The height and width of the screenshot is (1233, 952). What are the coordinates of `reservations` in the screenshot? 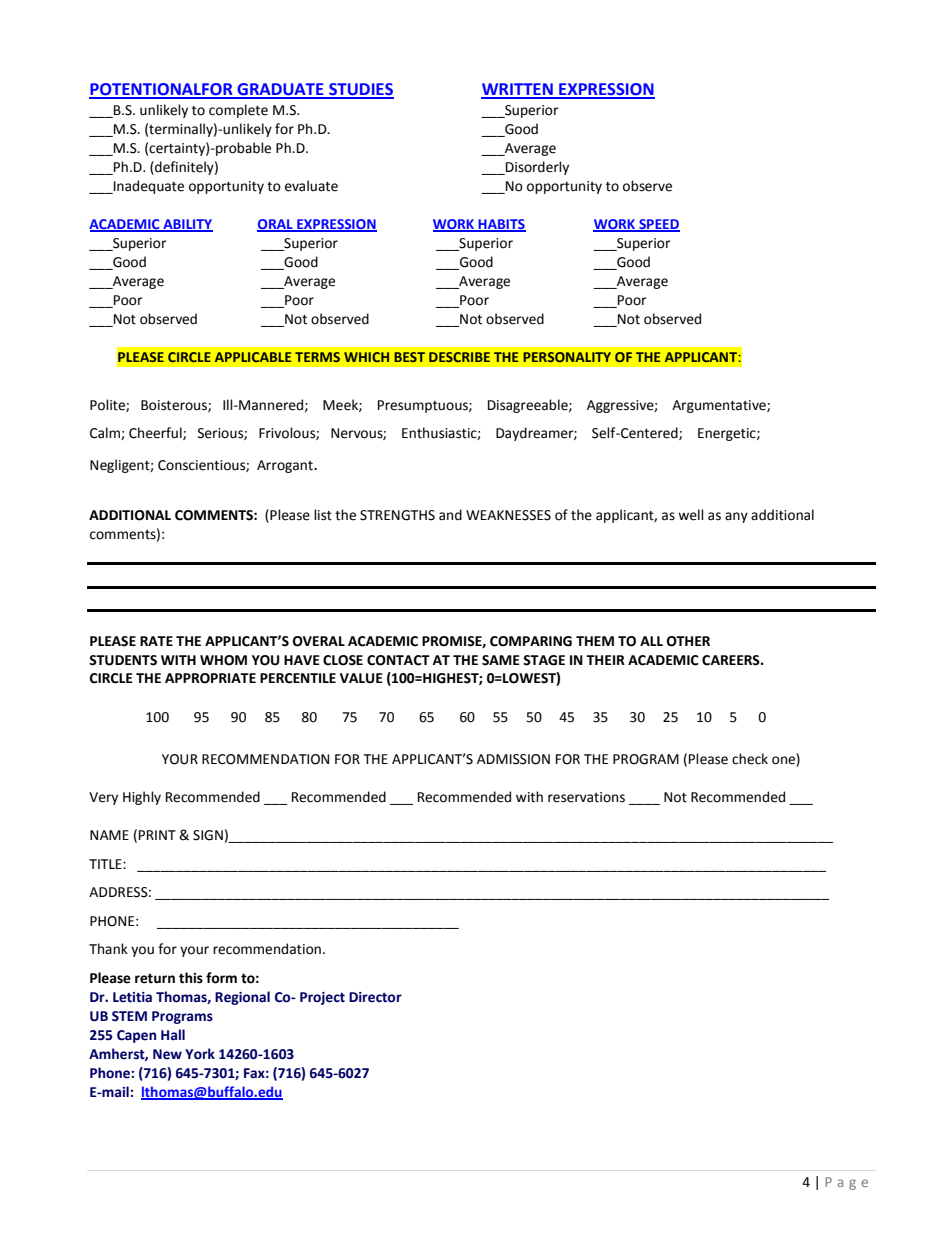 It's located at (586, 797).
